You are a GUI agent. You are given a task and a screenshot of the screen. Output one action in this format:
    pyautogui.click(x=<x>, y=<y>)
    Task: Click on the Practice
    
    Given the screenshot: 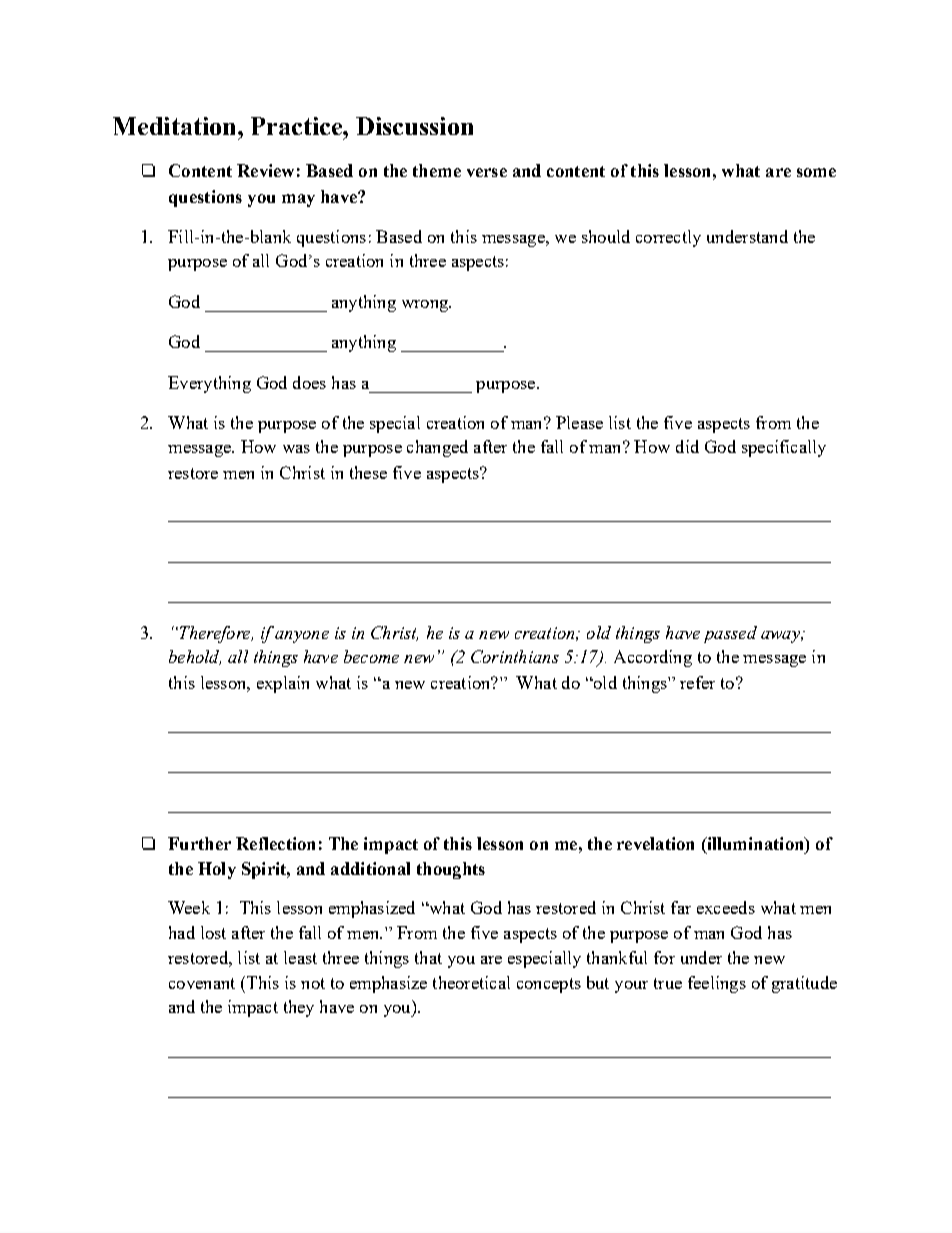 What is the action you would take?
    pyautogui.click(x=297, y=126)
